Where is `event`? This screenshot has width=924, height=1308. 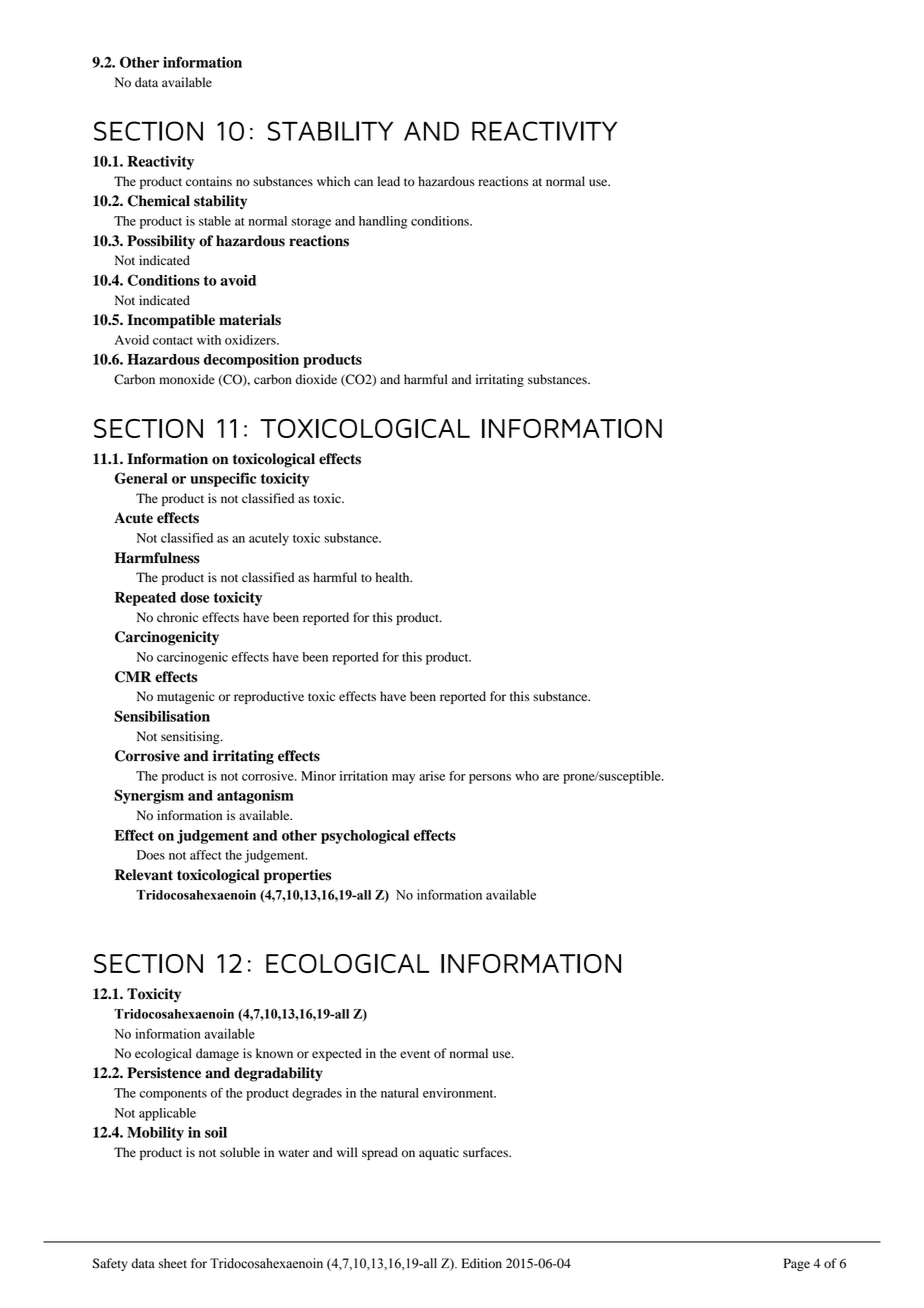 event is located at coordinates (415, 1054).
